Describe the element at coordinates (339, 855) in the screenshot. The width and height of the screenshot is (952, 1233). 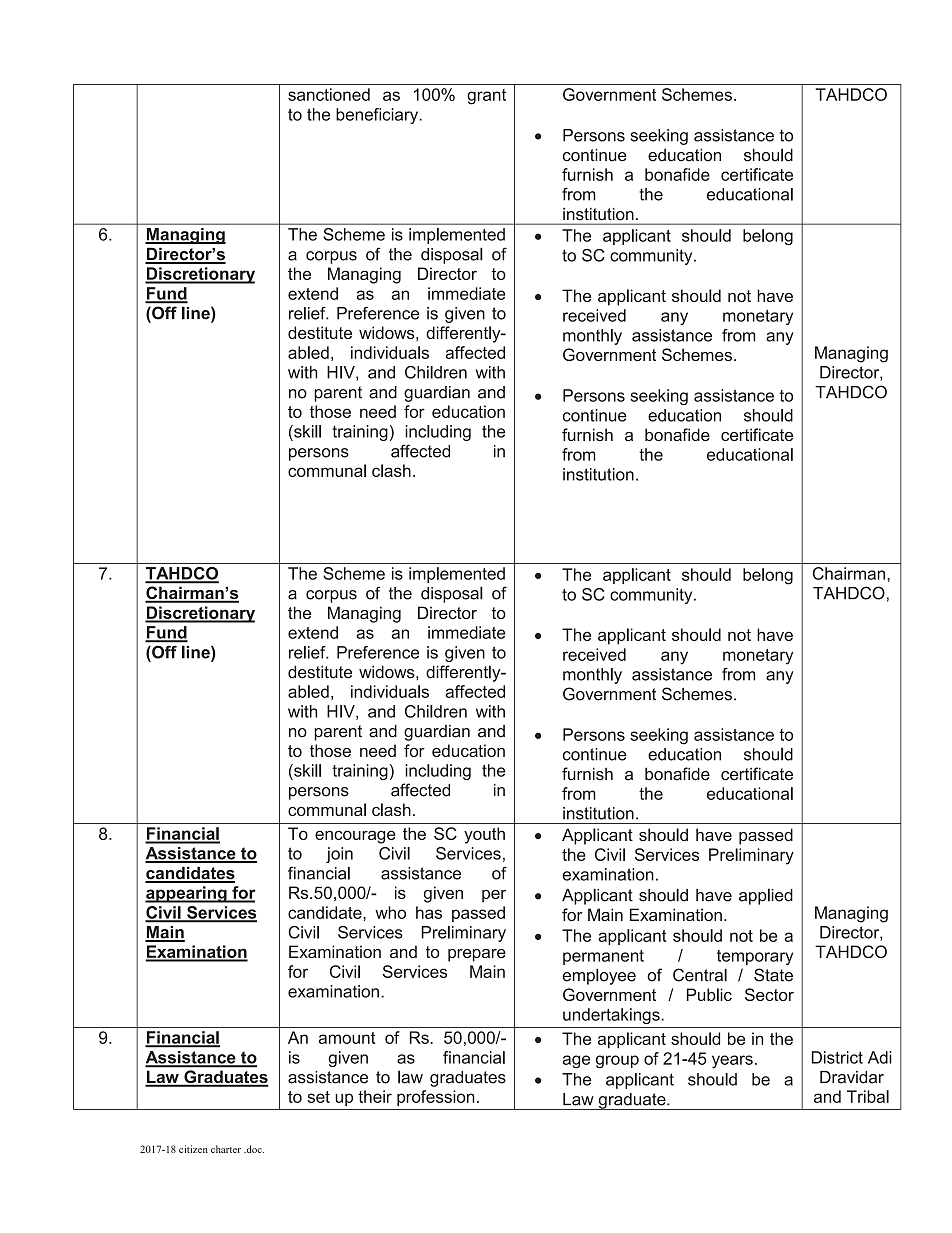
I see `join` at that location.
